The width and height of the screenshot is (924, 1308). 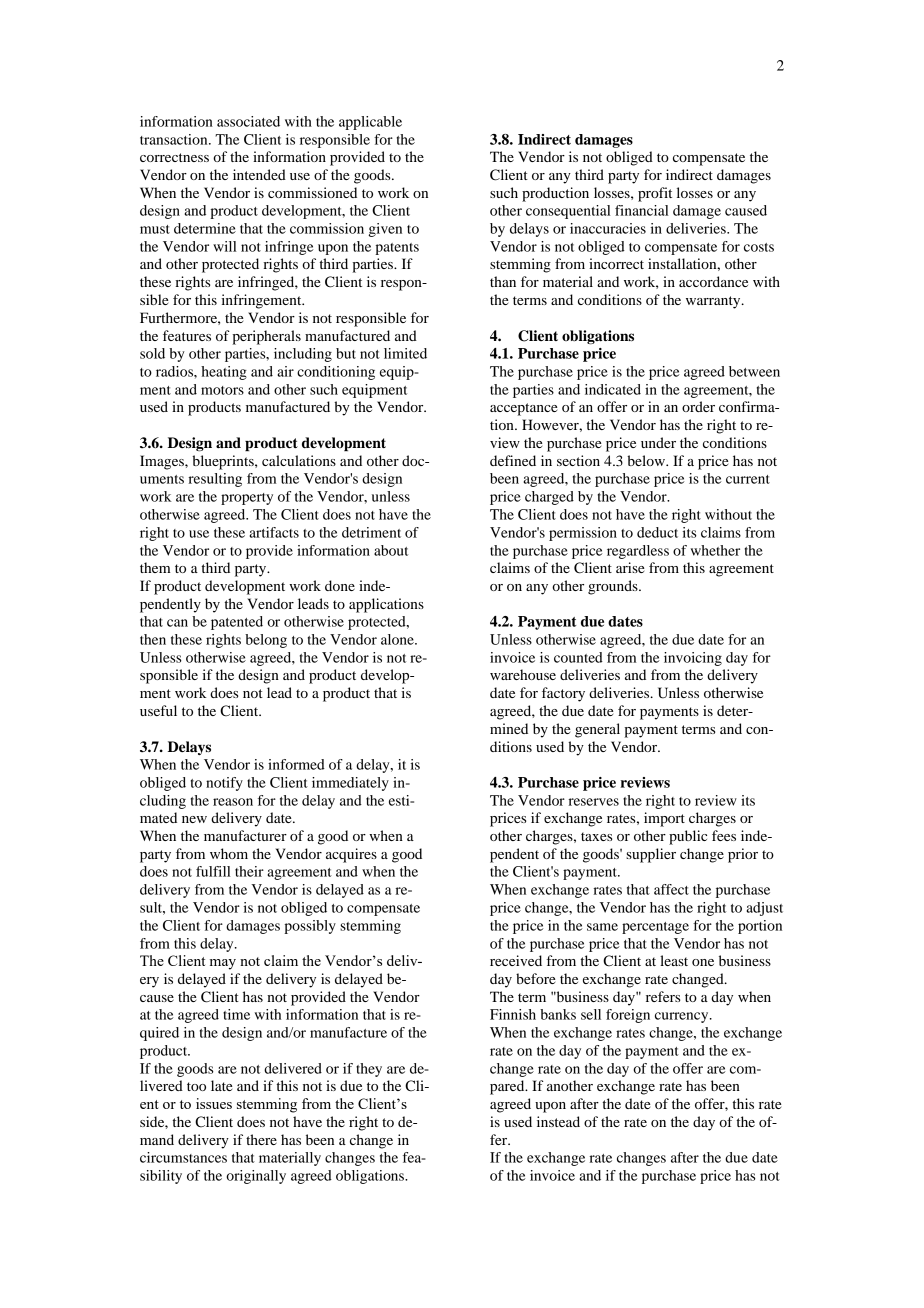 What do you see at coordinates (558, 1121) in the screenshot?
I see `instead` at bounding box center [558, 1121].
